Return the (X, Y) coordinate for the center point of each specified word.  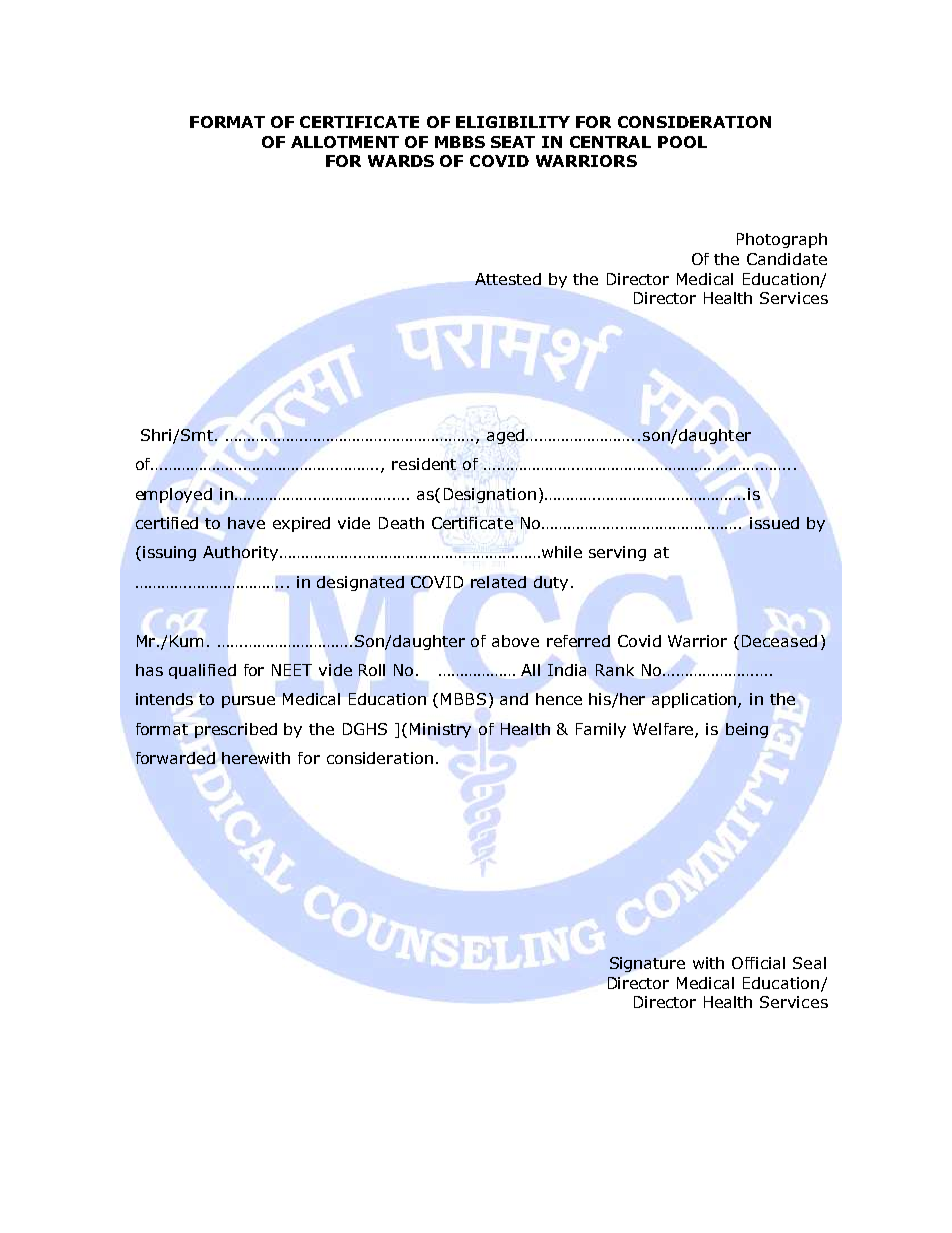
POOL (682, 142)
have (246, 523)
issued (774, 523)
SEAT (513, 142)
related (498, 582)
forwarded (175, 758)
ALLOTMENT (345, 142)
